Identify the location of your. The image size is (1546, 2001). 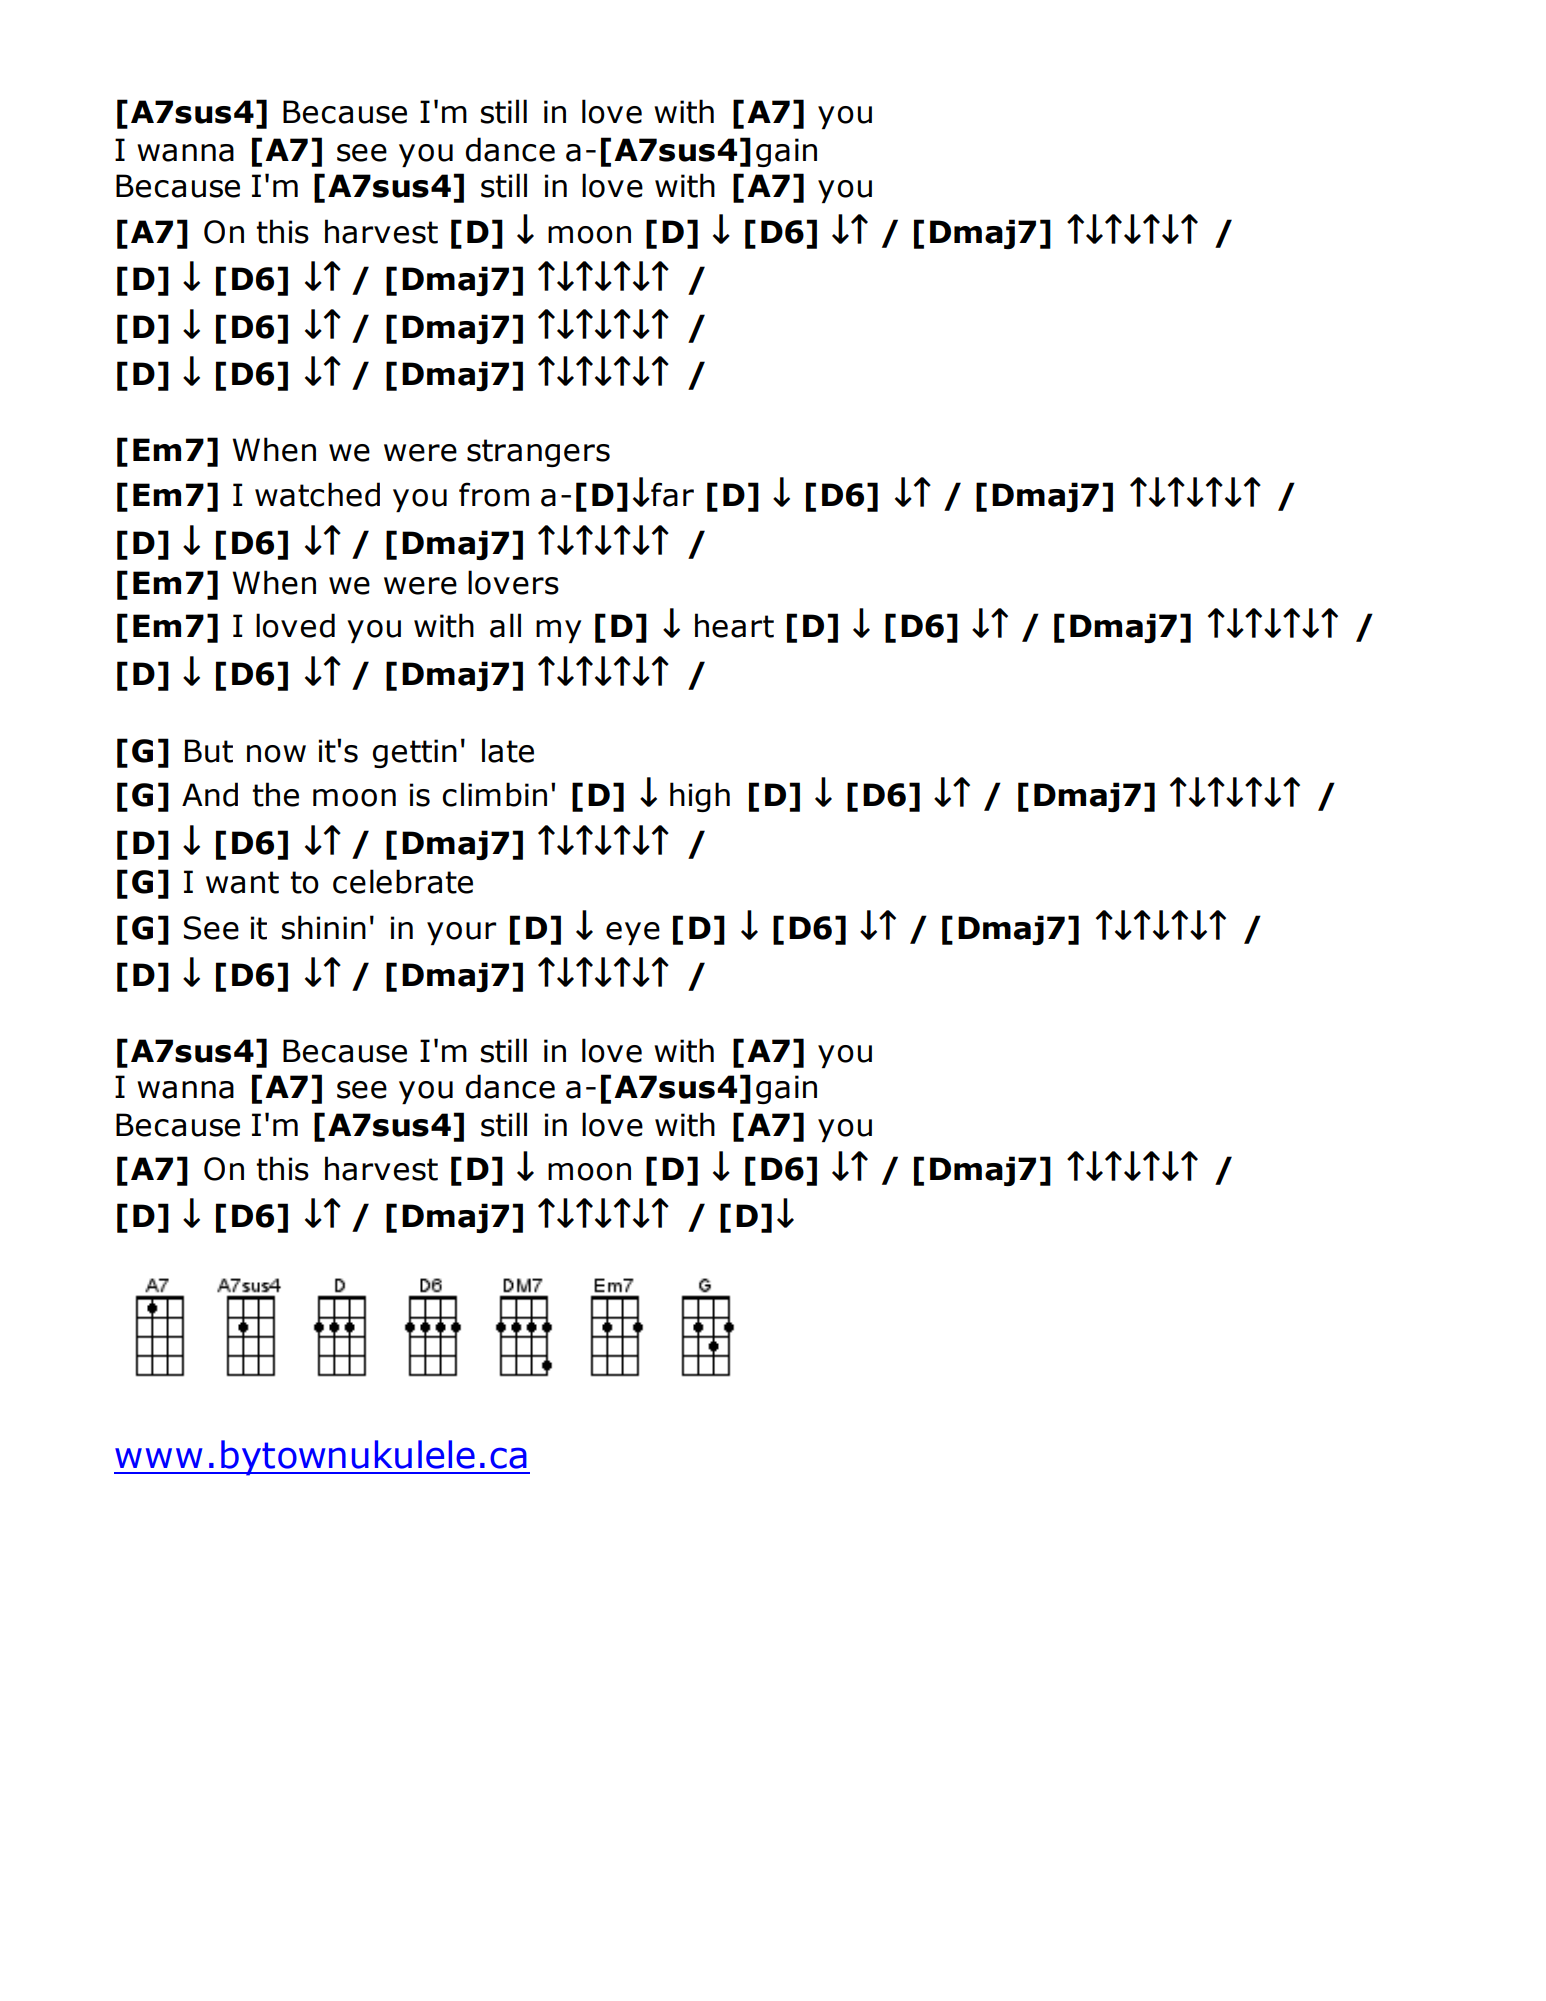
(461, 933).
